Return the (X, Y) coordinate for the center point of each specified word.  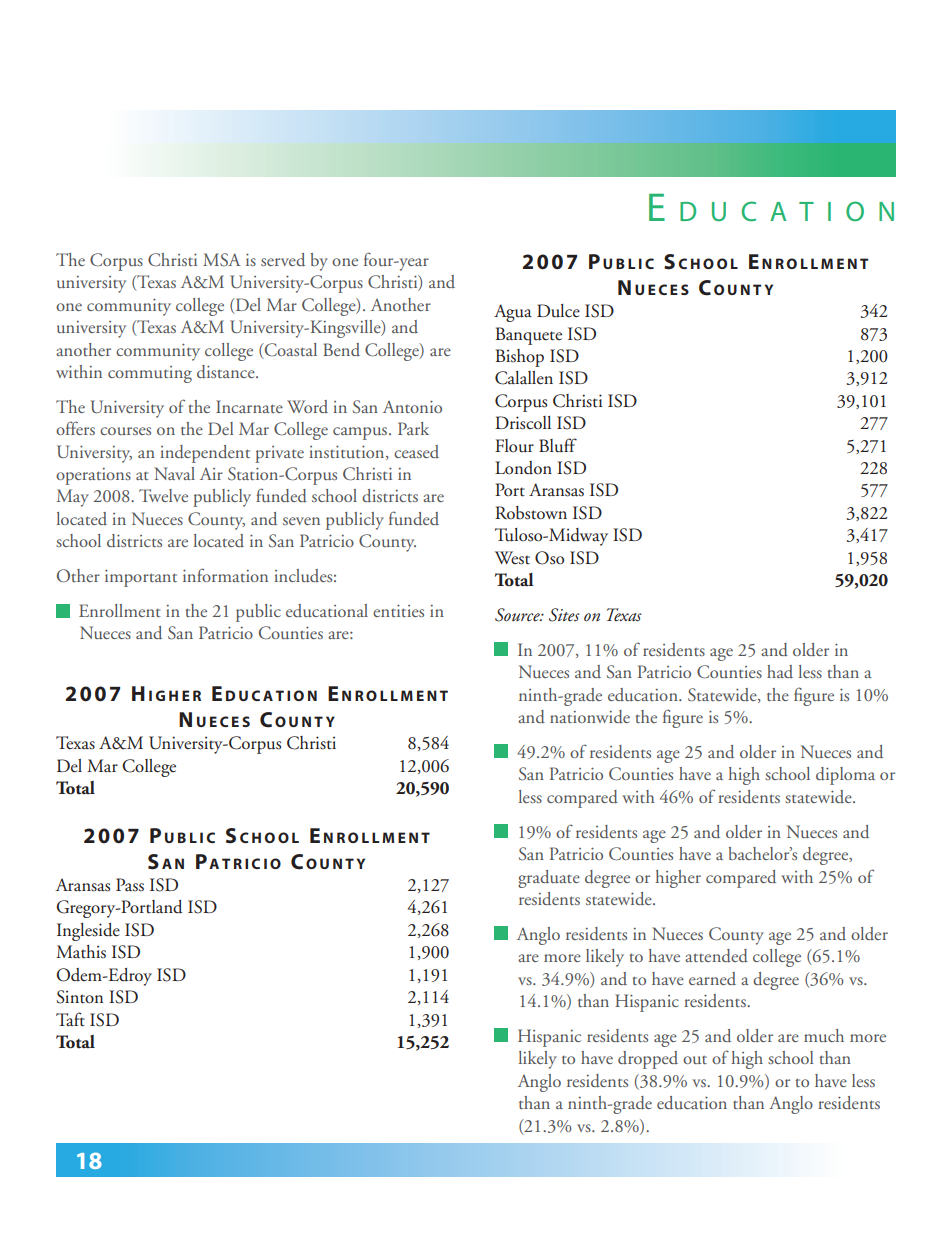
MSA (222, 260)
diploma (845, 776)
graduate (549, 879)
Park (413, 428)
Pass (130, 885)
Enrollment (120, 610)
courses (125, 431)
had (780, 672)
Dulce (558, 311)
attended (716, 956)
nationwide (590, 717)
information (225, 575)
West (512, 558)
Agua (513, 313)
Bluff (558, 445)
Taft (70, 1019)
